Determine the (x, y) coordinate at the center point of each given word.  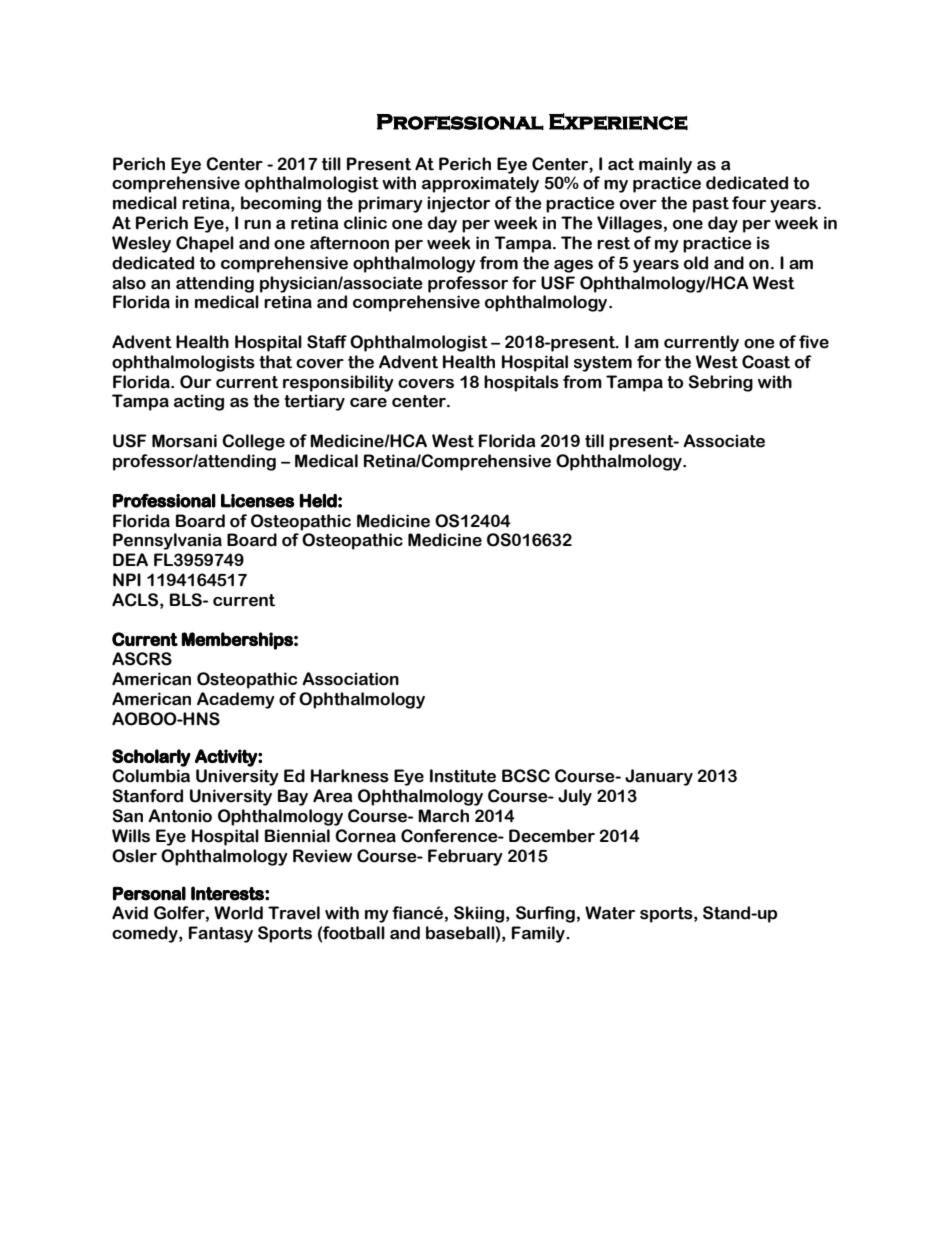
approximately (480, 184)
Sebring (721, 383)
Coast (766, 362)
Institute (463, 776)
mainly (665, 165)
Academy (235, 700)
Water (610, 913)
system (603, 364)
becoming (281, 204)
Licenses (257, 501)
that (275, 362)
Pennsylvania (167, 541)
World (238, 913)
